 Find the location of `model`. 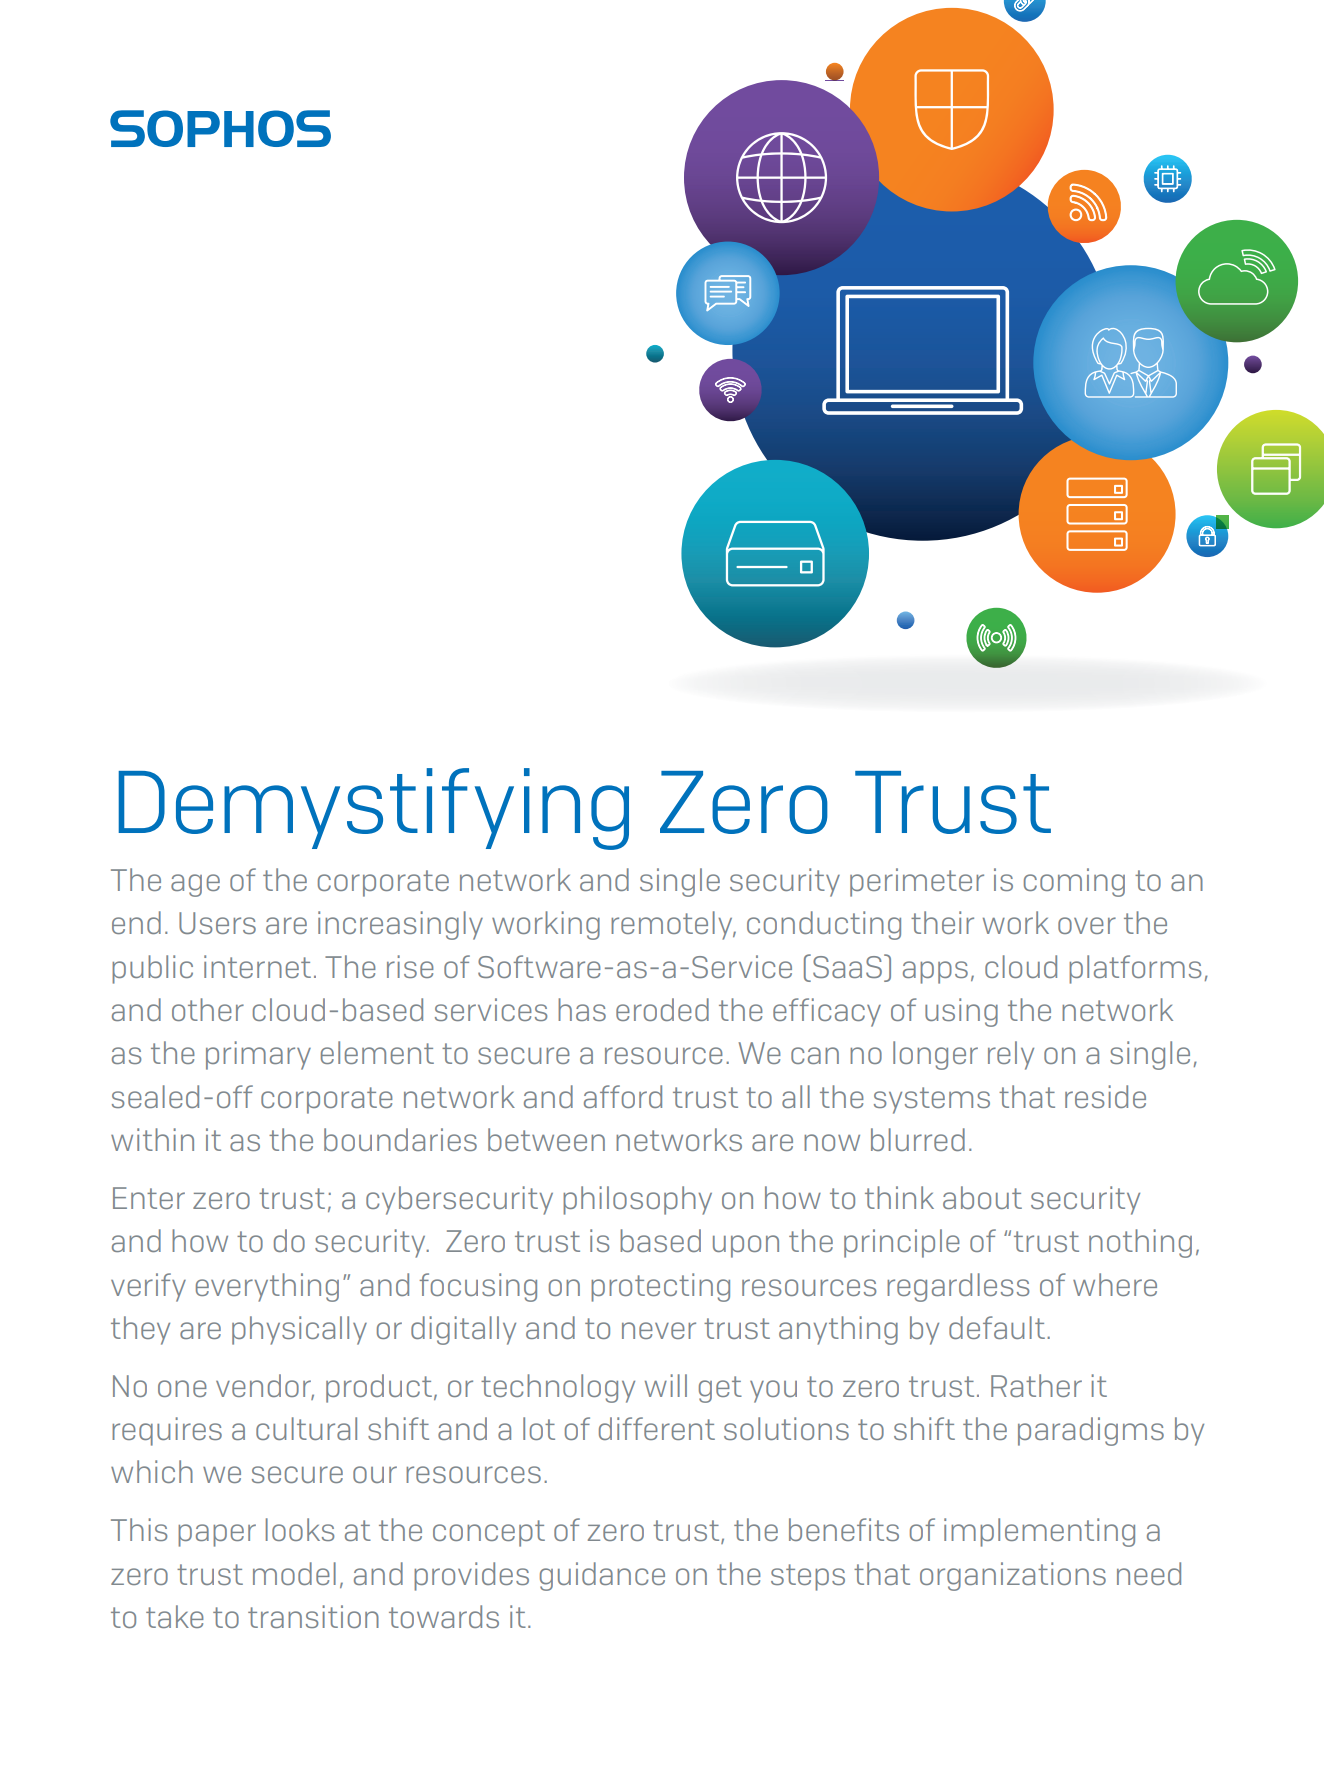

model is located at coordinates (294, 1573).
